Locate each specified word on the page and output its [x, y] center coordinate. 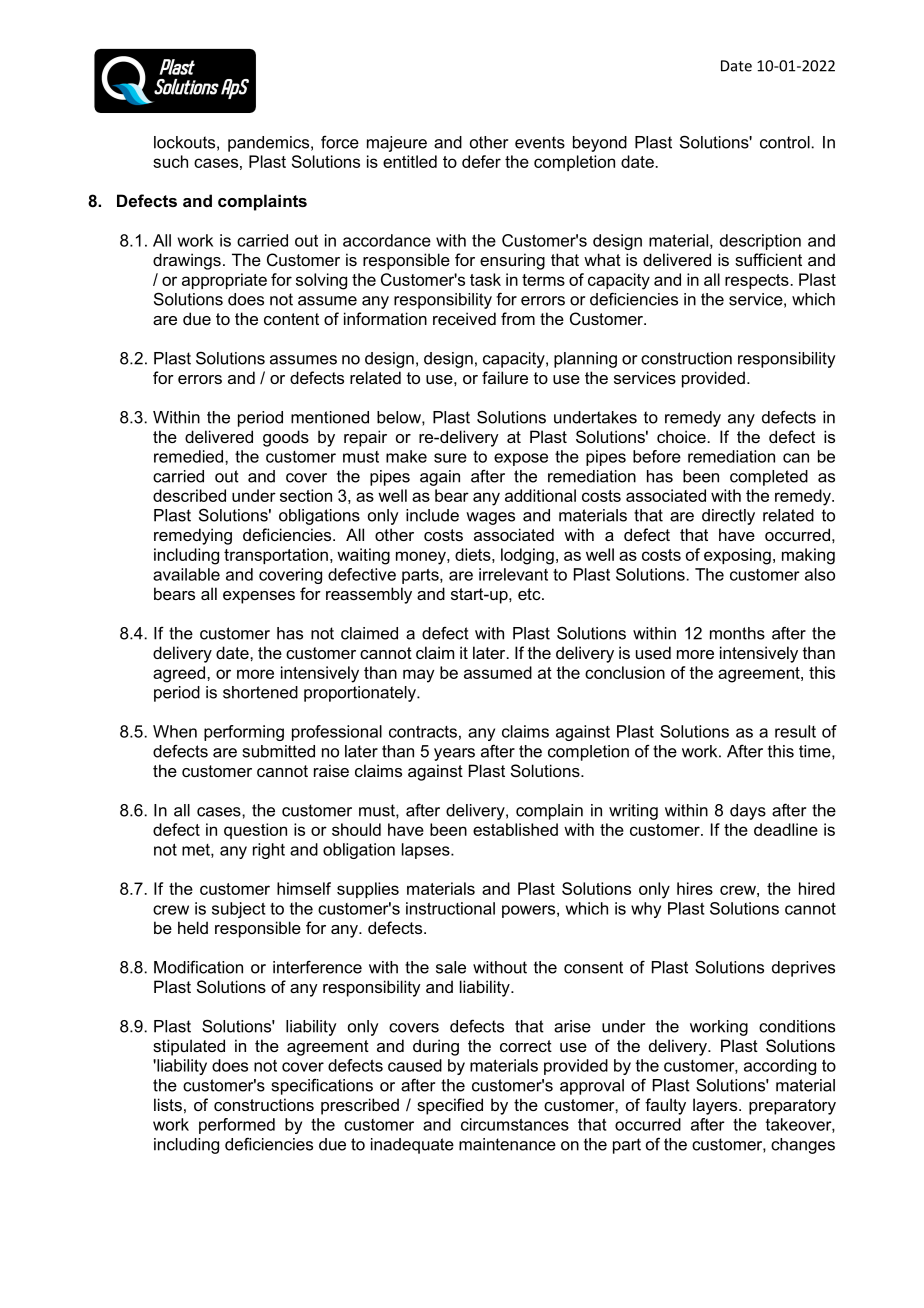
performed [237, 1126]
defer [481, 161]
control [785, 142]
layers [716, 1106]
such [170, 161]
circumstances [515, 1124]
